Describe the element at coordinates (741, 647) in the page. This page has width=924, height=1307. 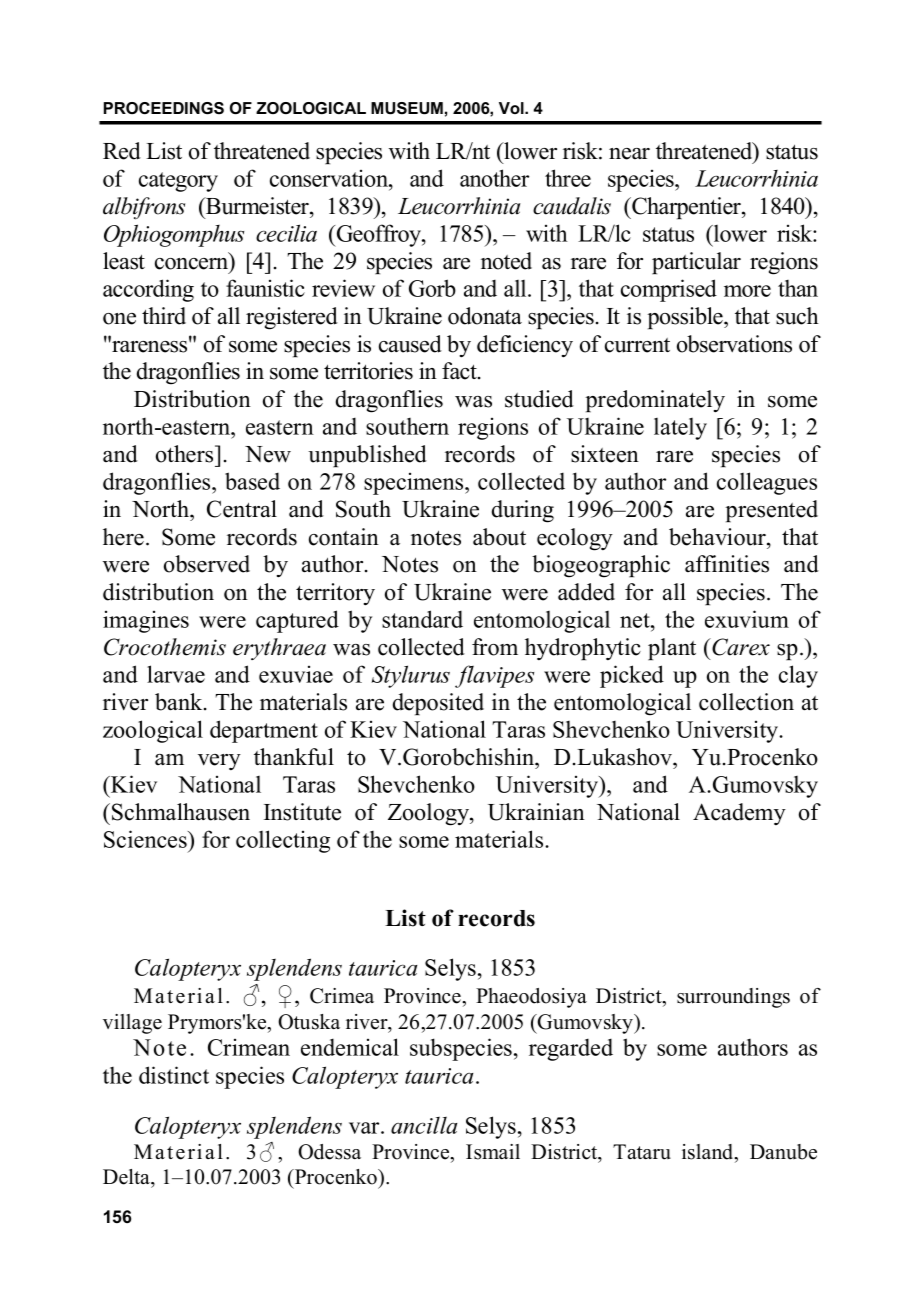
I see `Carex` at that location.
